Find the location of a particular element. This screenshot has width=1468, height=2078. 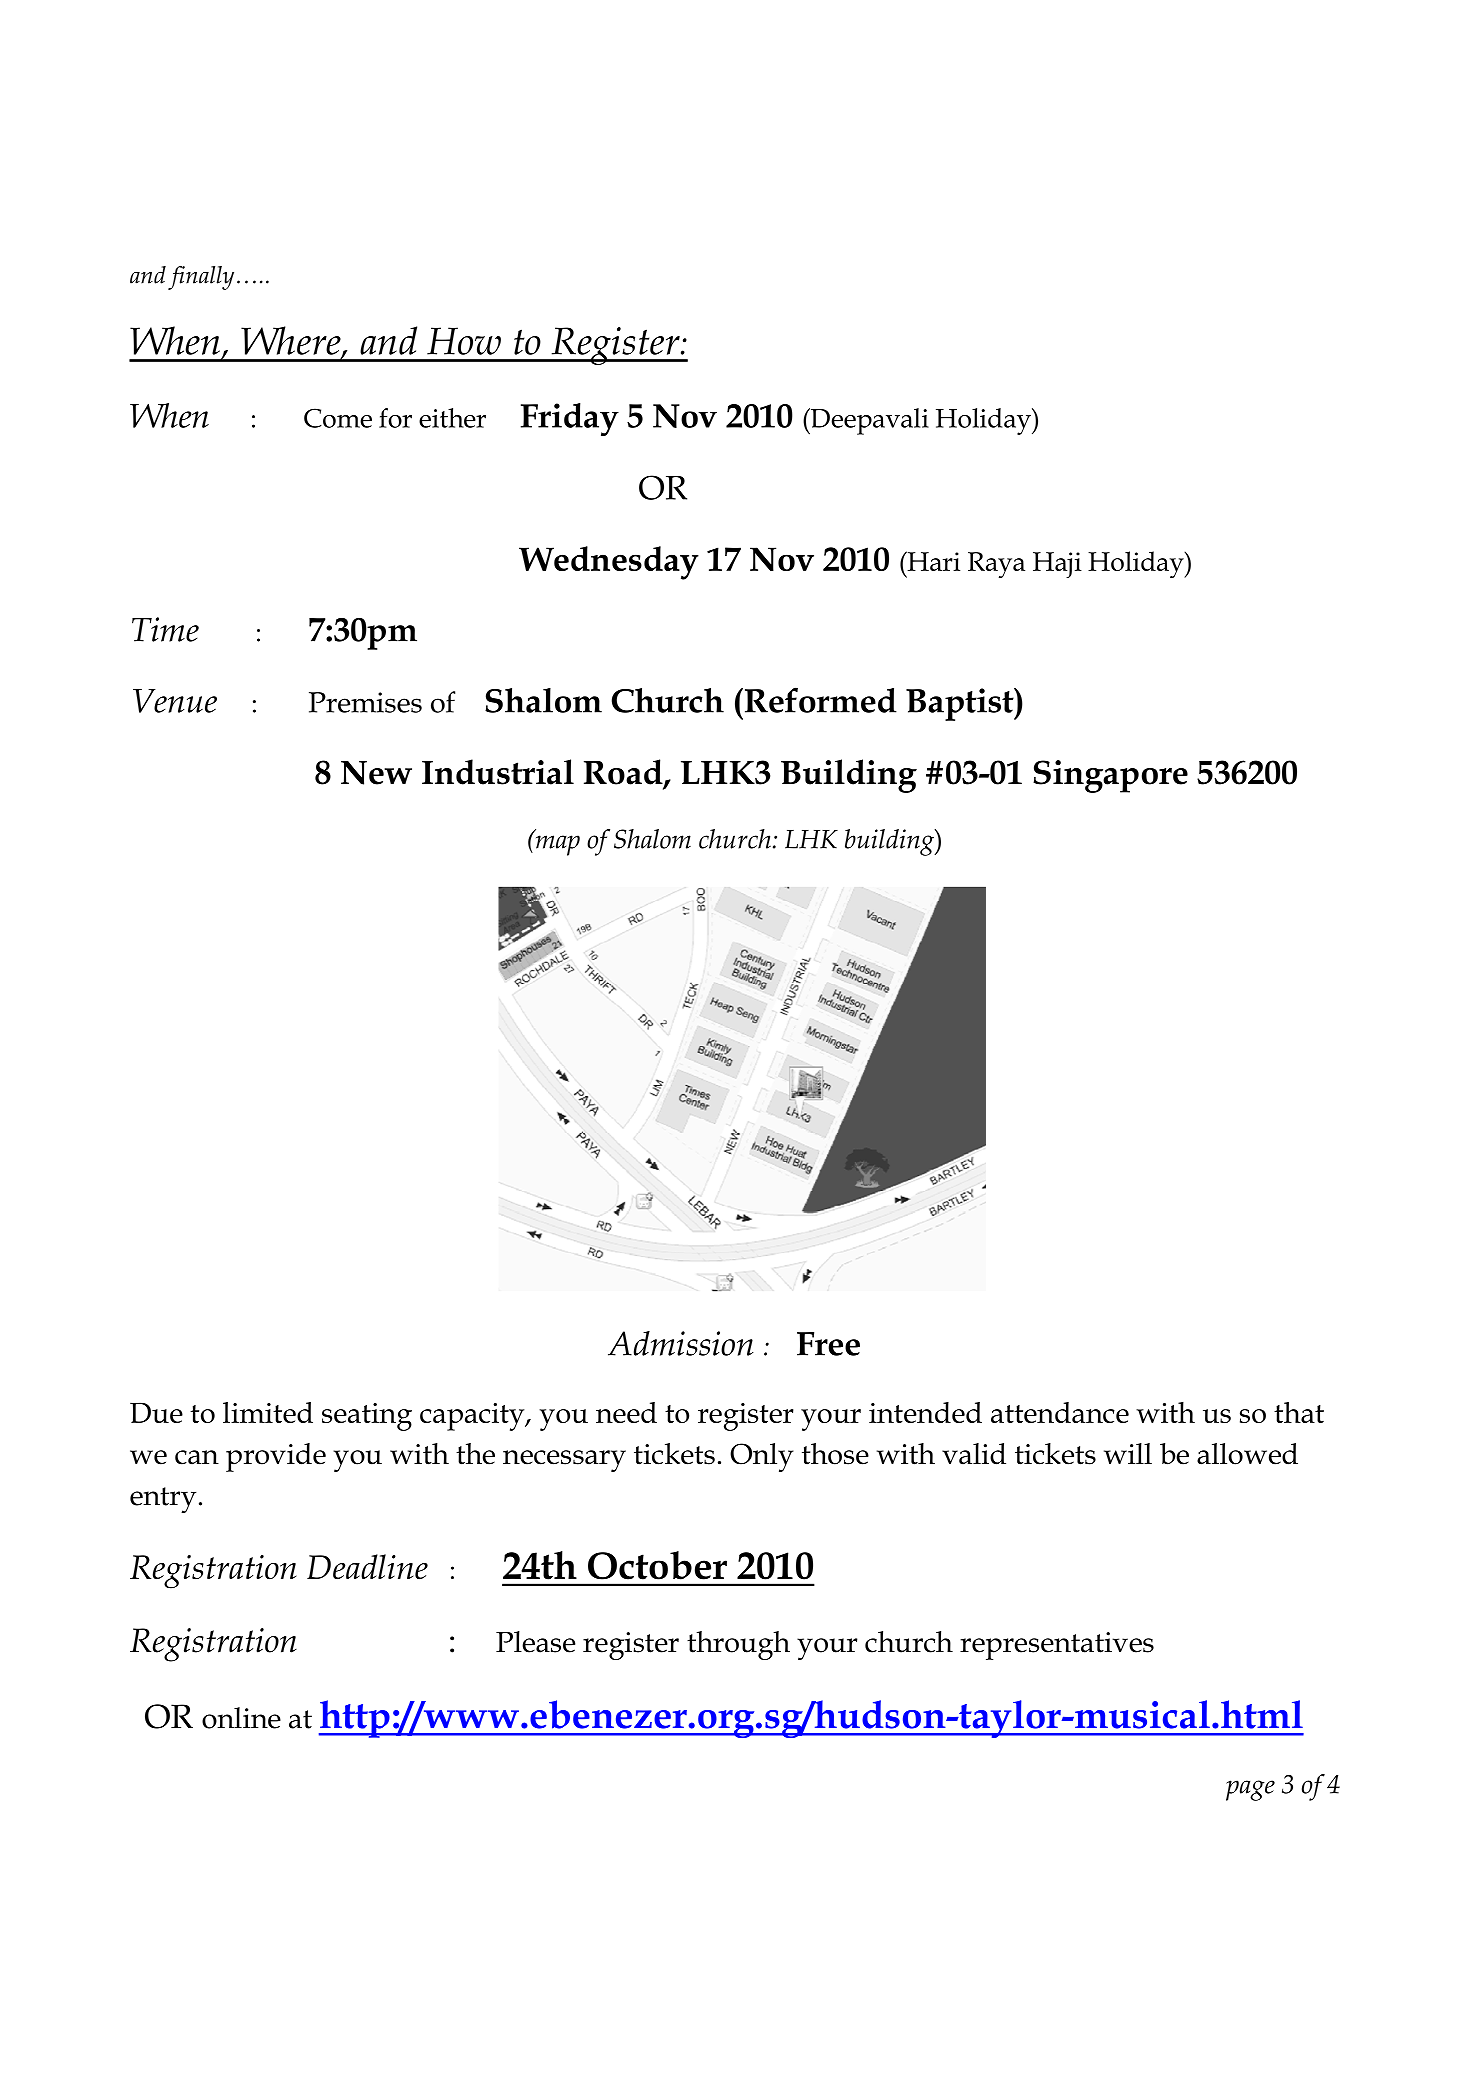

online is located at coordinates (241, 1718).
